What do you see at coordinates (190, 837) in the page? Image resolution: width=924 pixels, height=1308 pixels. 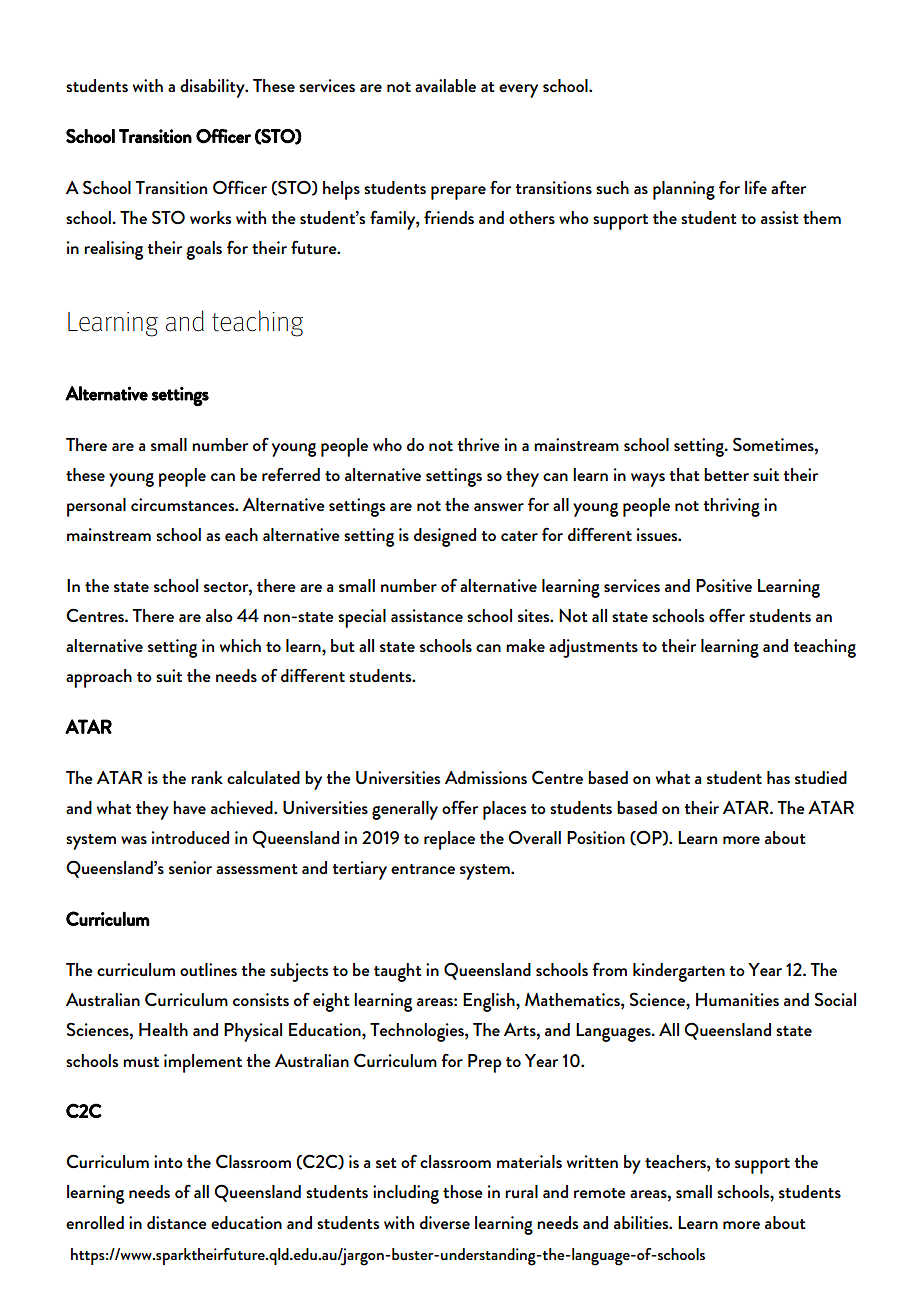 I see `introduced` at bounding box center [190, 837].
